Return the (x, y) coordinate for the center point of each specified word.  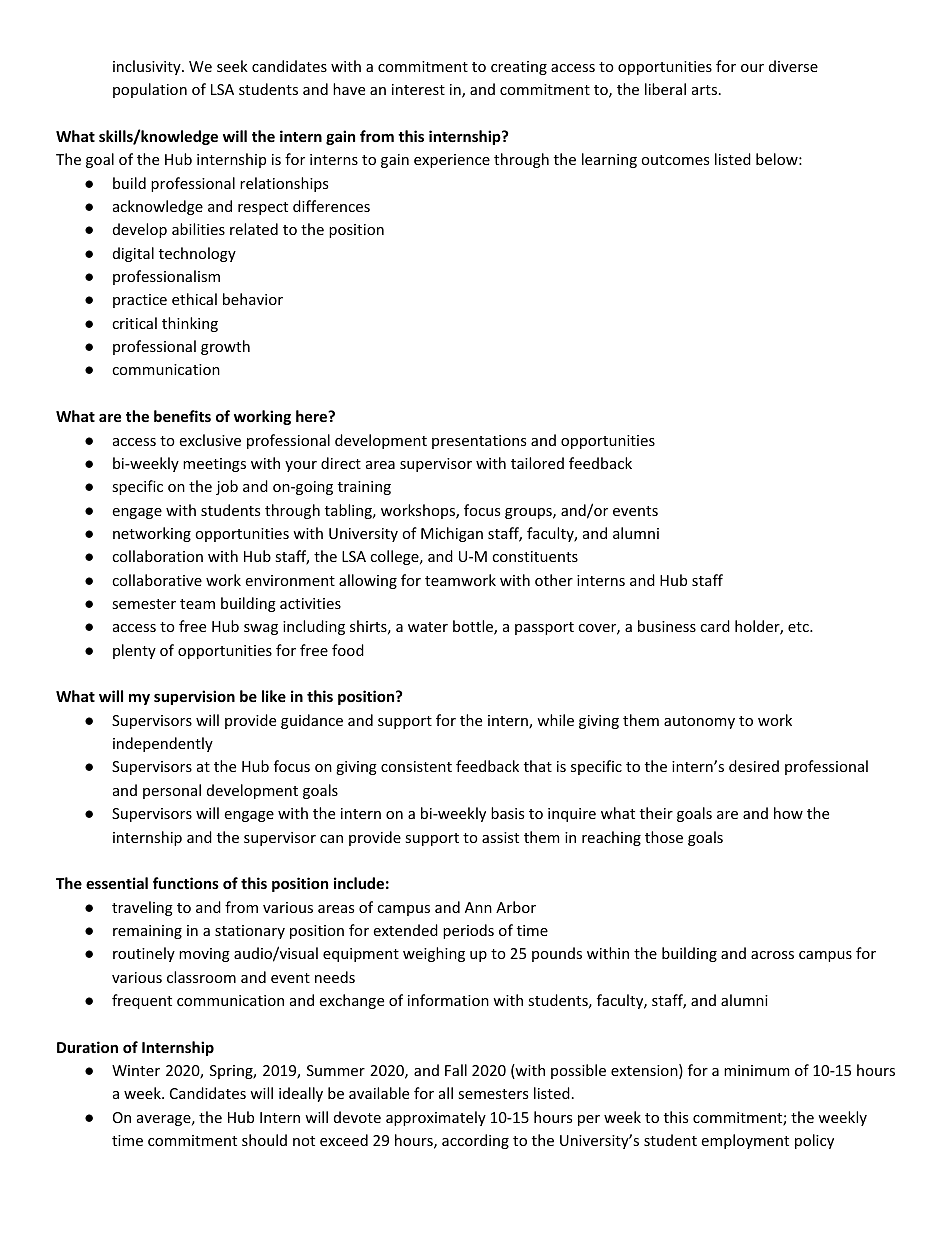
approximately (436, 1118)
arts (706, 90)
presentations (479, 442)
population (150, 90)
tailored (537, 463)
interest (418, 89)
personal (172, 791)
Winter (136, 1070)
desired (754, 766)
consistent (416, 766)
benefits (182, 416)
